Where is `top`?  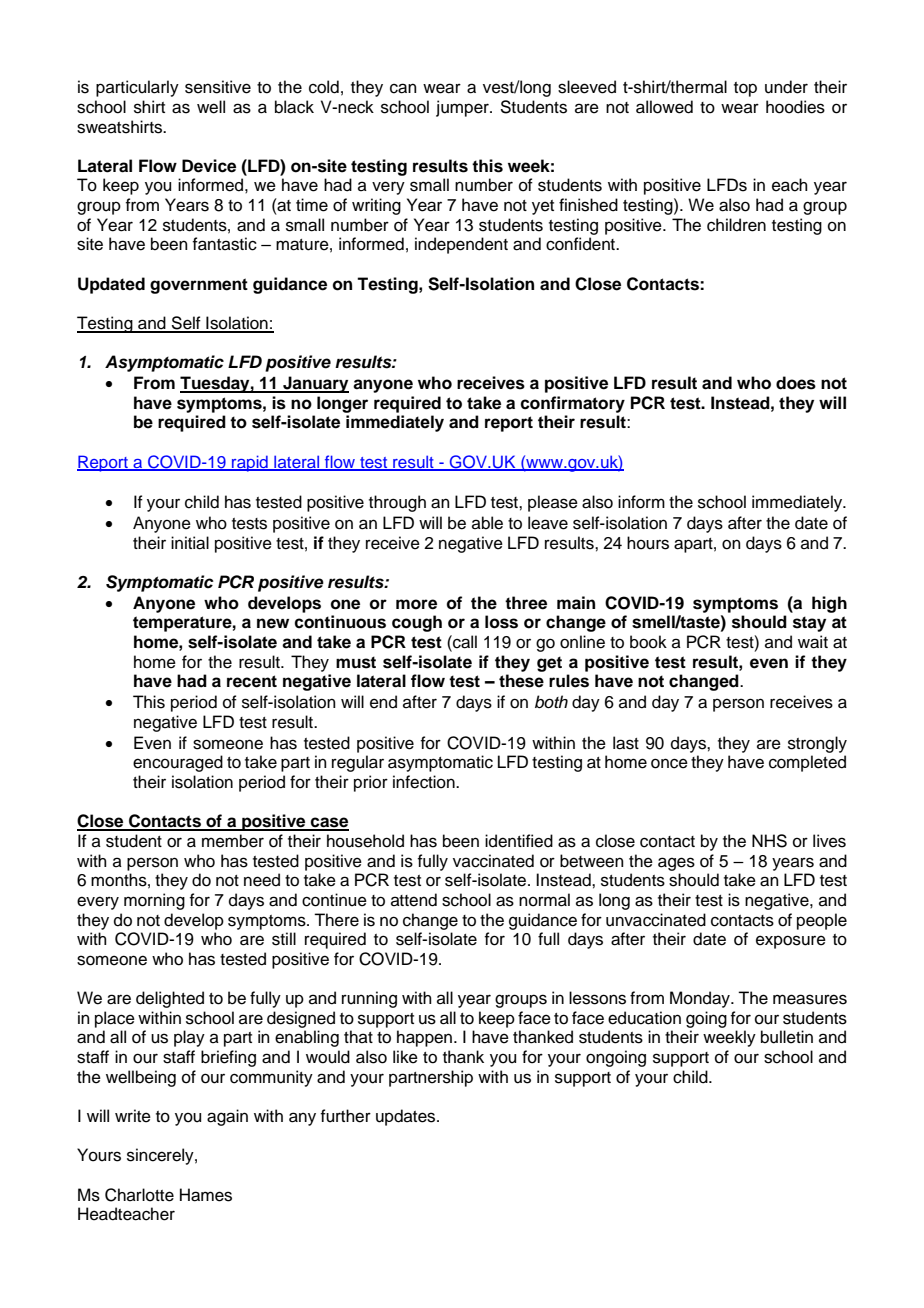
top is located at coordinates (745, 89).
